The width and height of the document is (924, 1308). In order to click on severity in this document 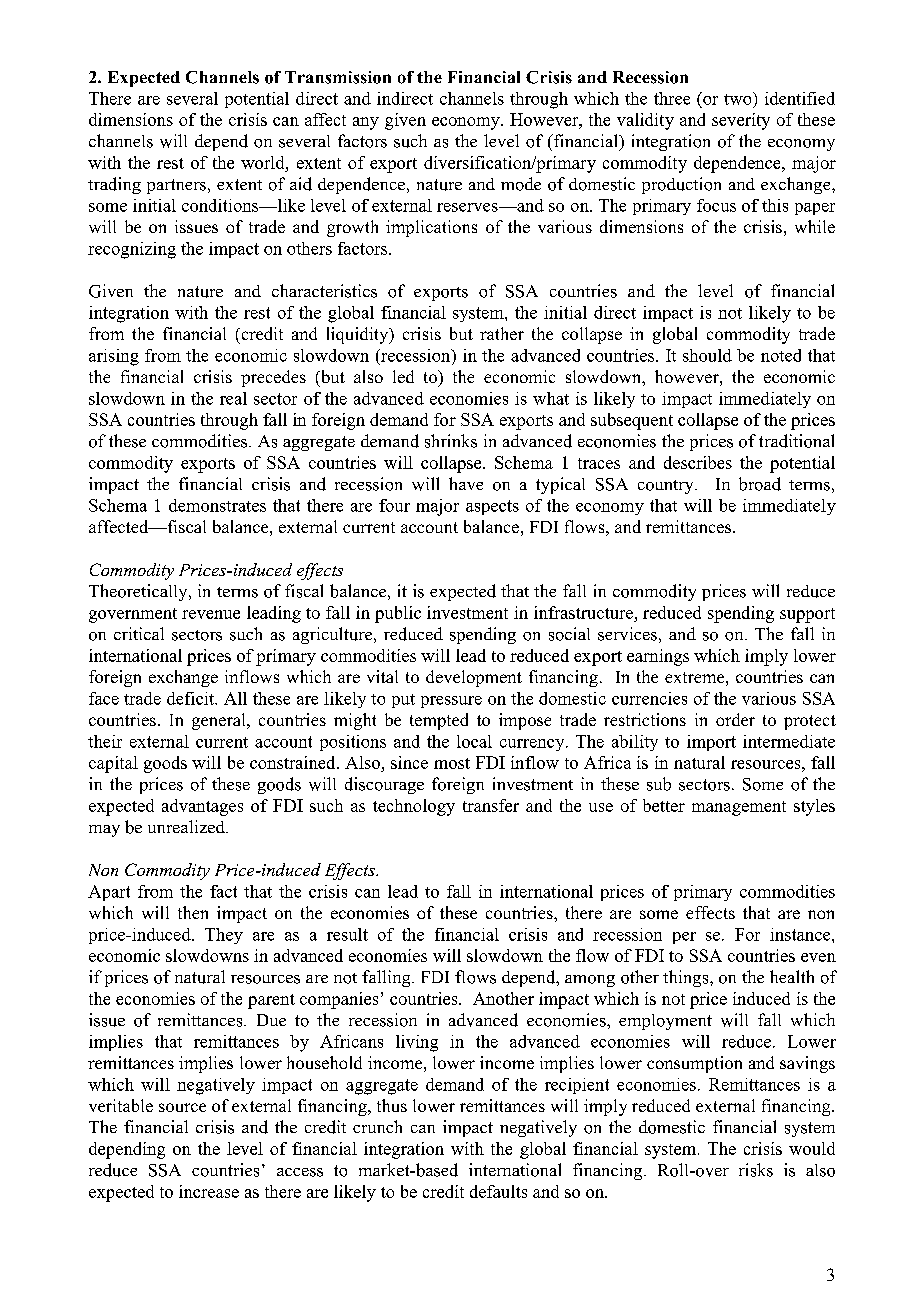, I will do `click(741, 121)`.
